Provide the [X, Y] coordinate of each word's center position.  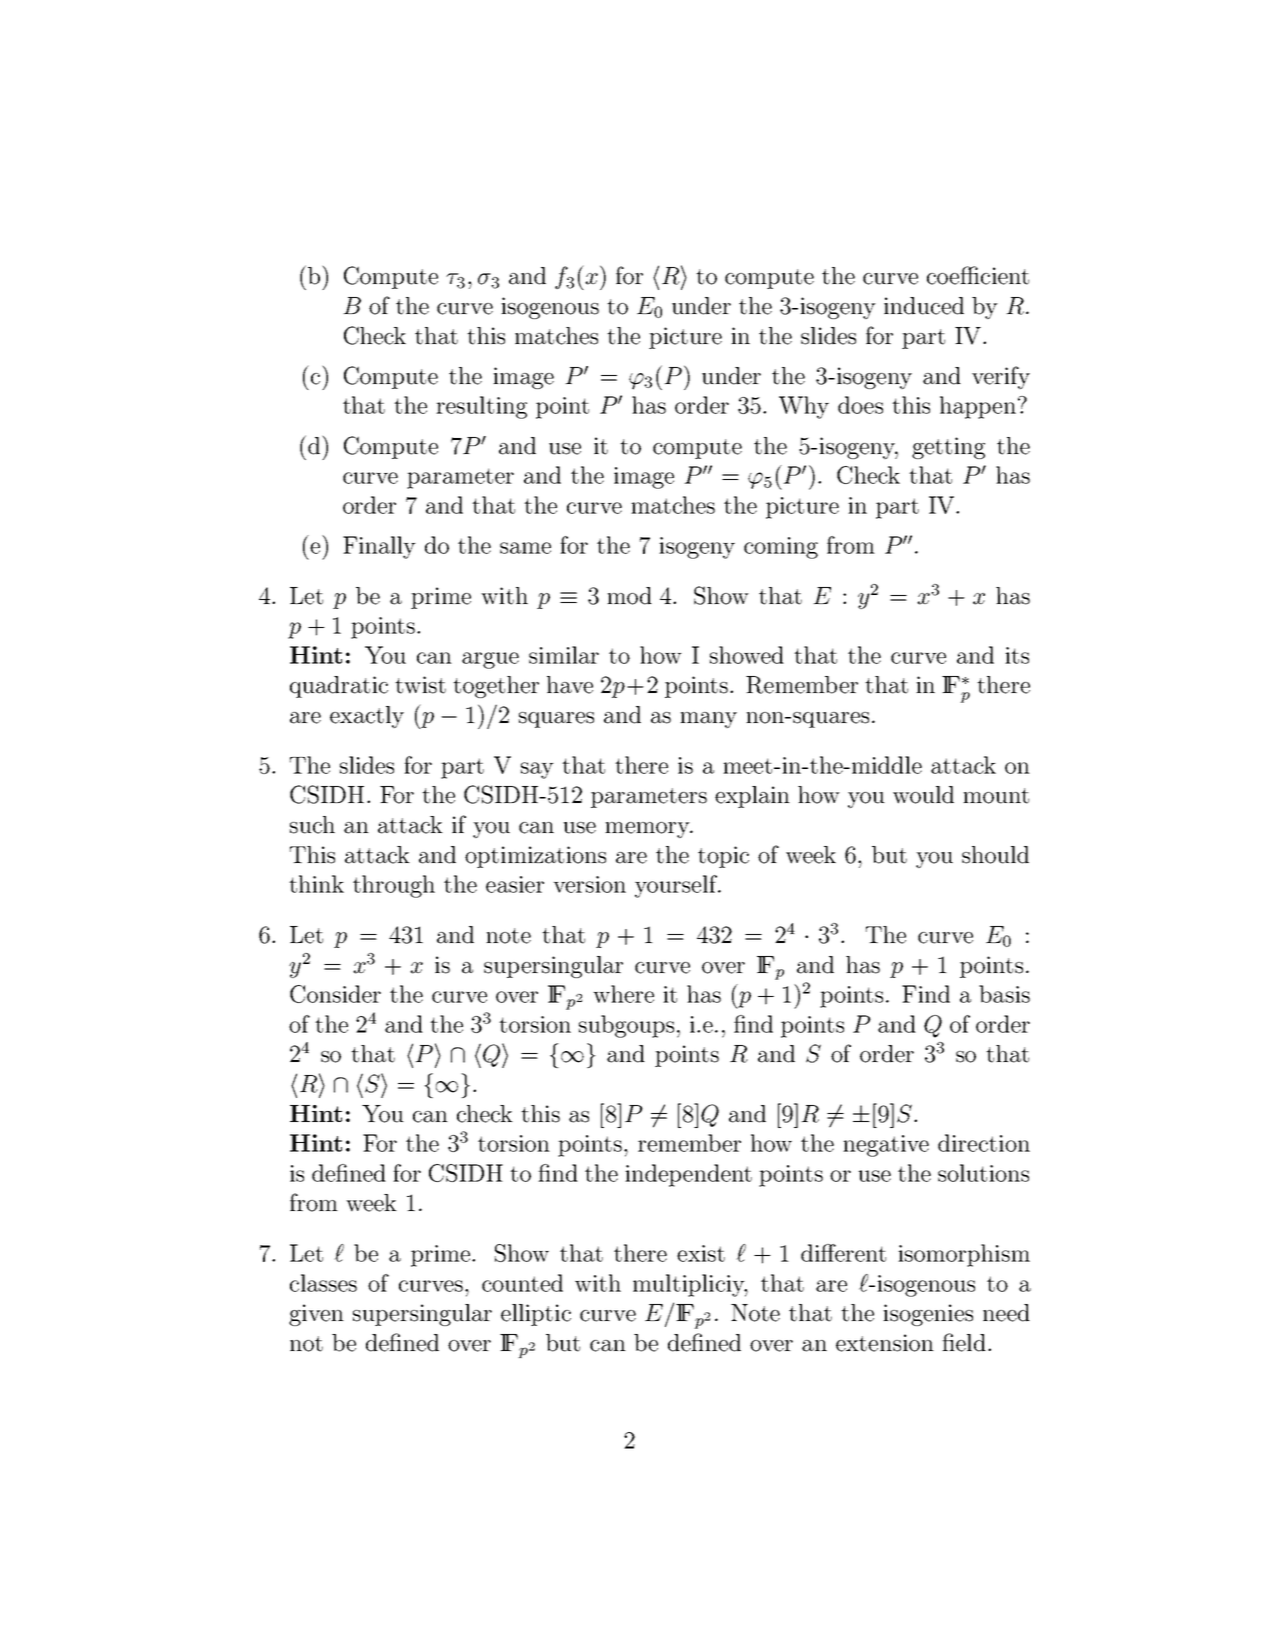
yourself [677, 886]
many [708, 720]
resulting [481, 407]
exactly [367, 717]
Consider [335, 994]
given [316, 1315]
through [394, 886]
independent [688, 1175]
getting [948, 448]
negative [886, 1146]
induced [924, 306]
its [1017, 655]
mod [629, 596]
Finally [379, 547]
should [995, 855]
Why [804, 407]
